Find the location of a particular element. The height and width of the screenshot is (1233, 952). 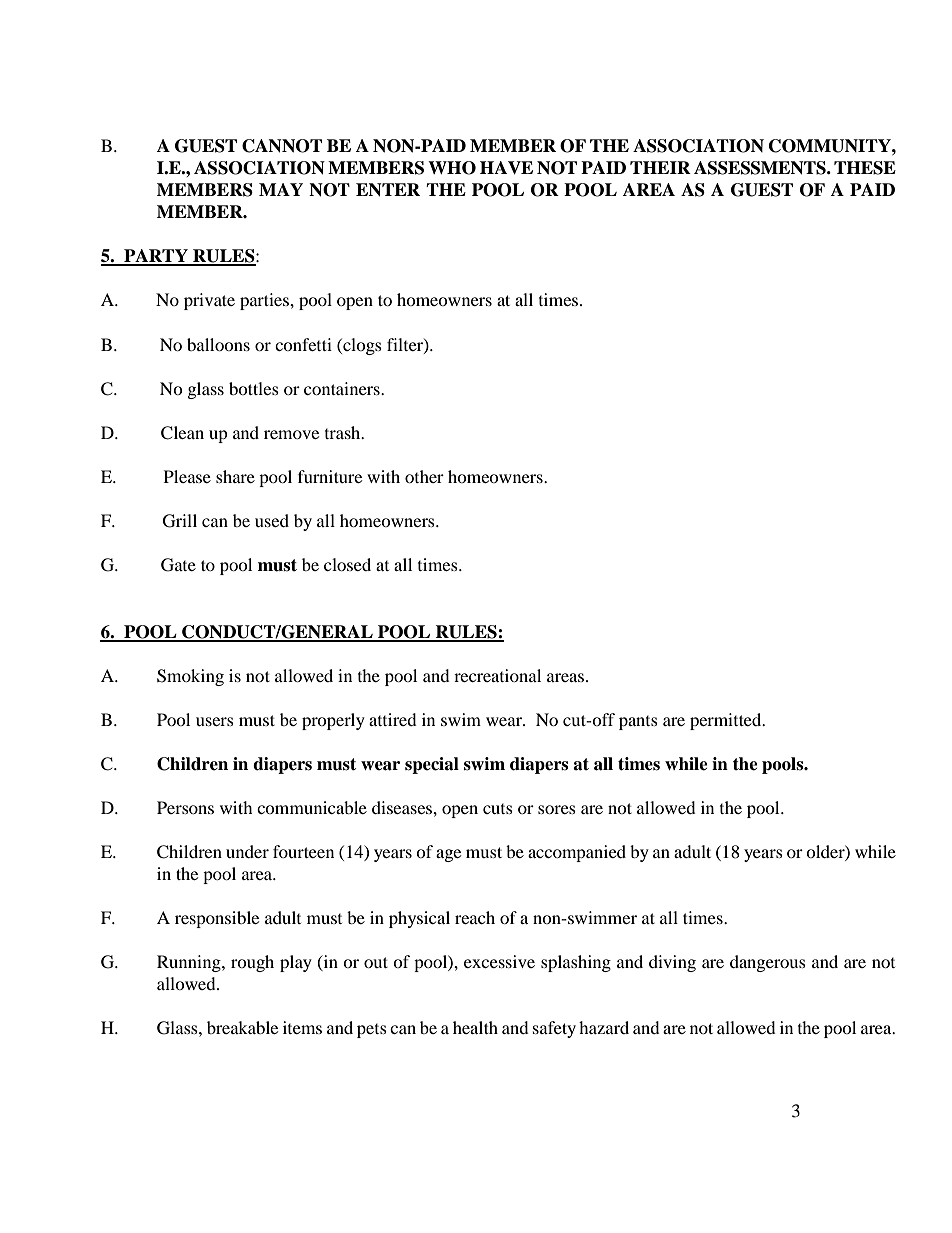

users is located at coordinates (215, 721).
